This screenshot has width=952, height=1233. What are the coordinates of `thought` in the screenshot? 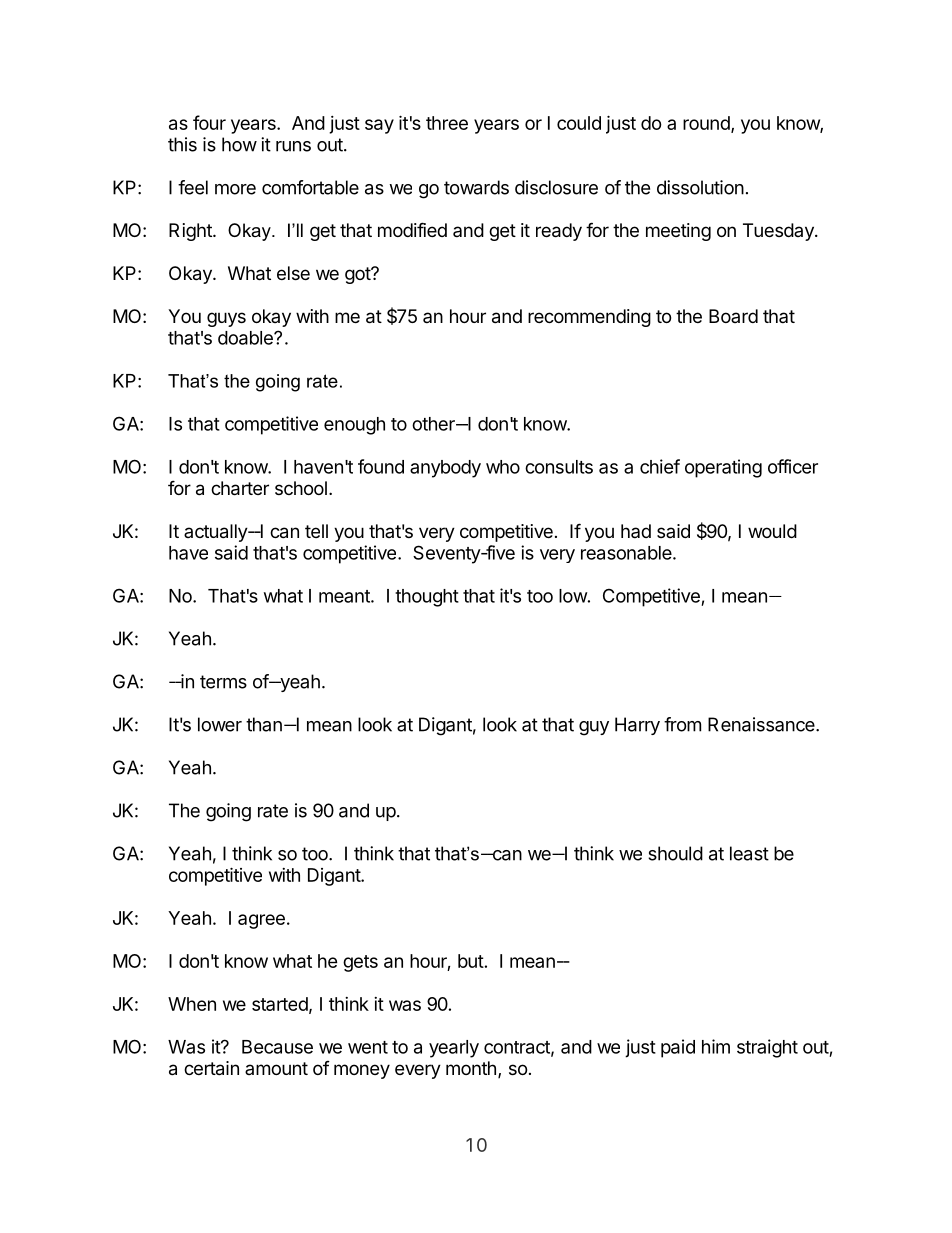 It's located at (427, 598).
